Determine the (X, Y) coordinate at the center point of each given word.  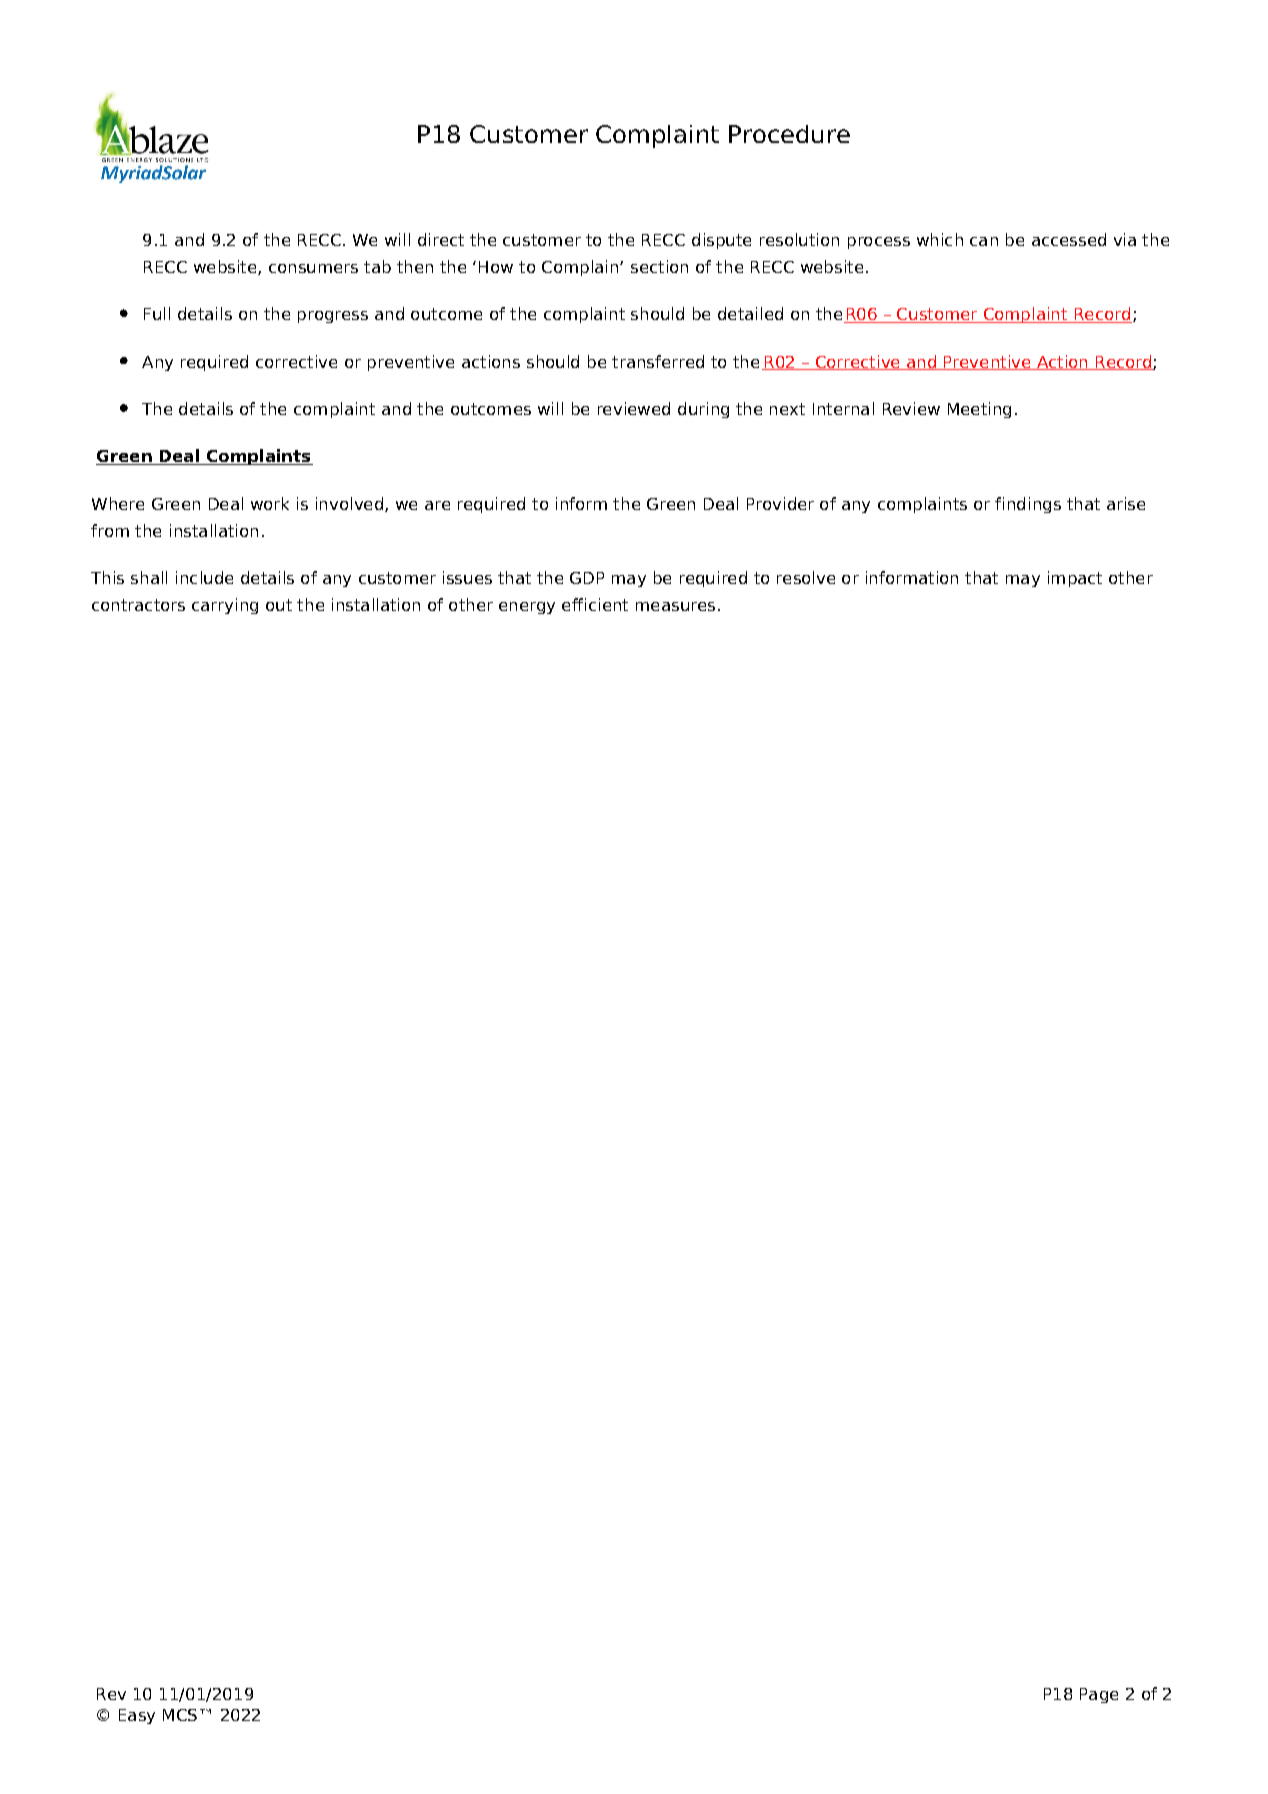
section (659, 266)
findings (1028, 505)
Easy (137, 1716)
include (204, 577)
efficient (595, 604)
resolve (806, 577)
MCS (180, 1715)
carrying (225, 606)
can (984, 241)
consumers (313, 268)
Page (1099, 1695)
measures (675, 606)
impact (1075, 579)
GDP (587, 578)
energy (527, 608)
